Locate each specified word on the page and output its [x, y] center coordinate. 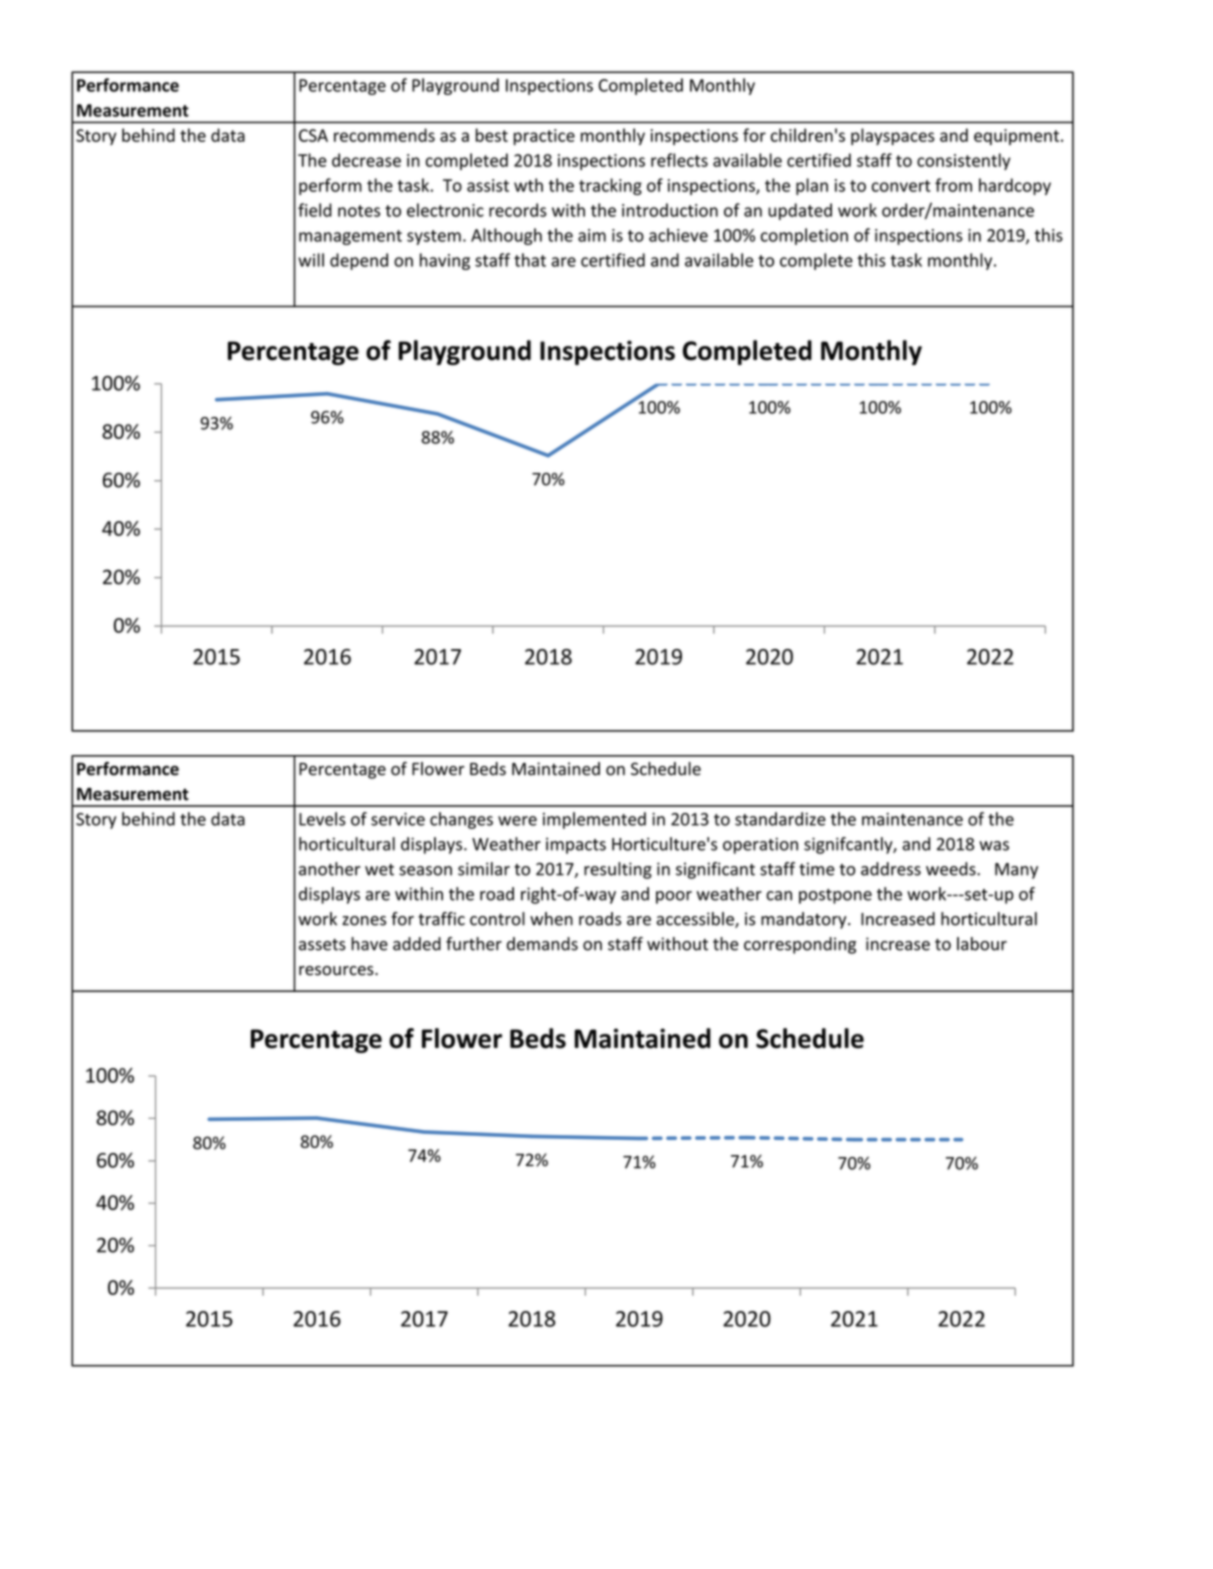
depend [359, 261]
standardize [780, 819]
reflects [679, 160]
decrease [366, 160]
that [530, 260]
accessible [696, 920]
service [398, 819]
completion [804, 236]
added [417, 944]
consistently [964, 161]
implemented [594, 820]
